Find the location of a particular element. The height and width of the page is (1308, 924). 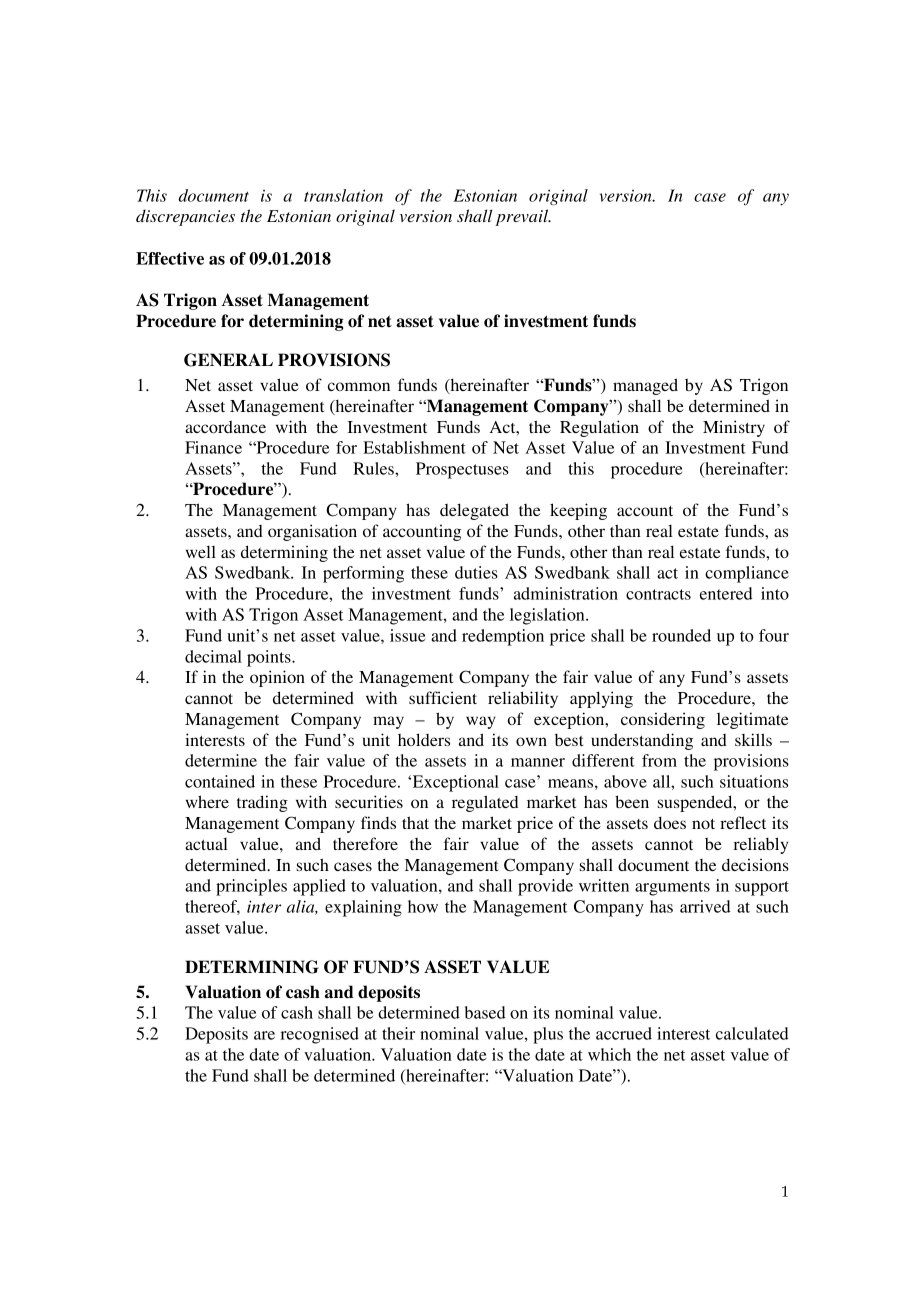

are is located at coordinates (264, 1035).
